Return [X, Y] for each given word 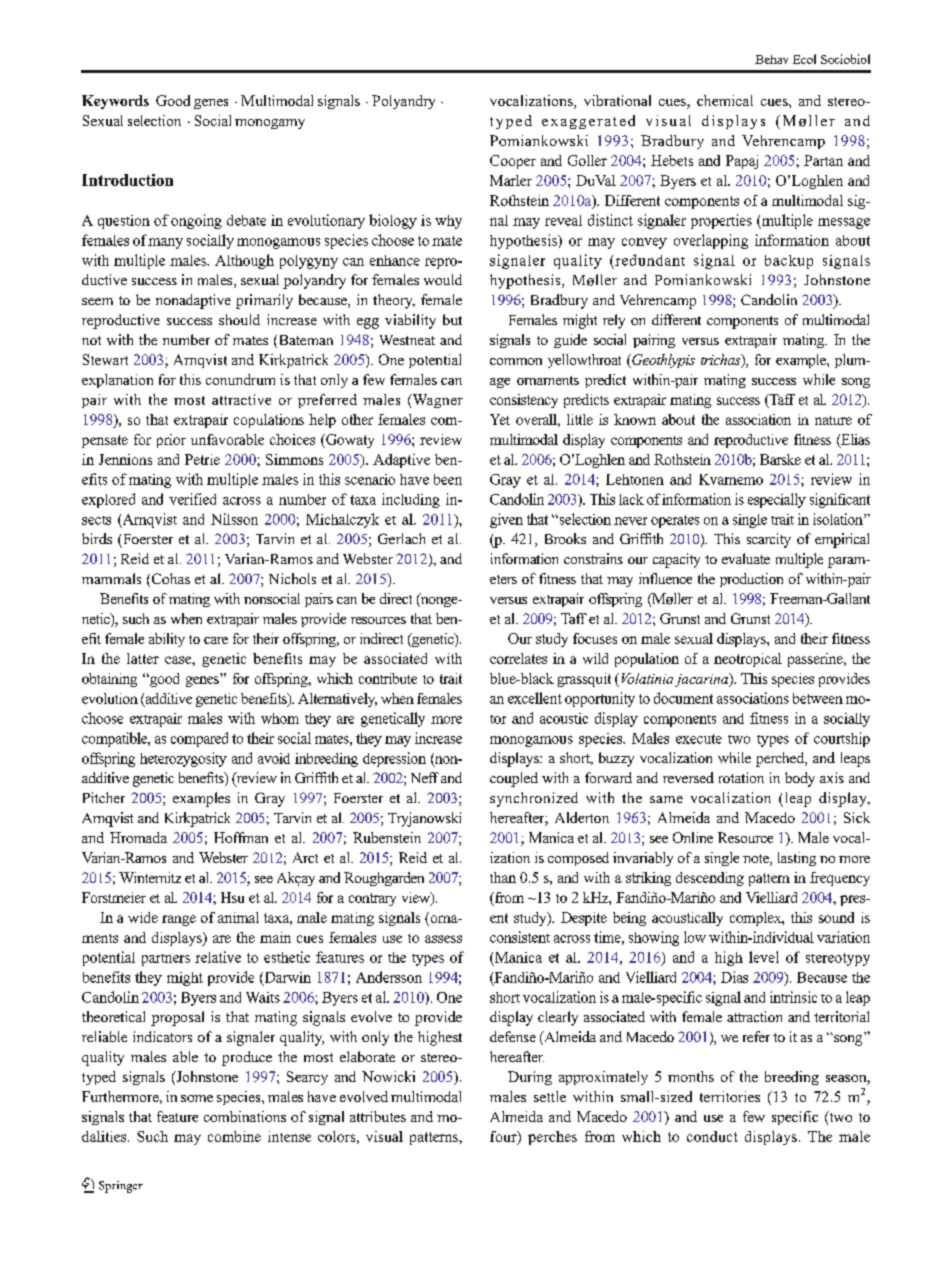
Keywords [115, 102]
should [239, 319]
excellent [535, 698]
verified [192, 499]
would [443, 279]
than [503, 877]
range [179, 920]
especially [777, 500]
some [197, 1098]
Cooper [513, 162]
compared [199, 739]
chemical [725, 100]
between [818, 698]
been [448, 479]
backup [789, 262]
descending [710, 879]
